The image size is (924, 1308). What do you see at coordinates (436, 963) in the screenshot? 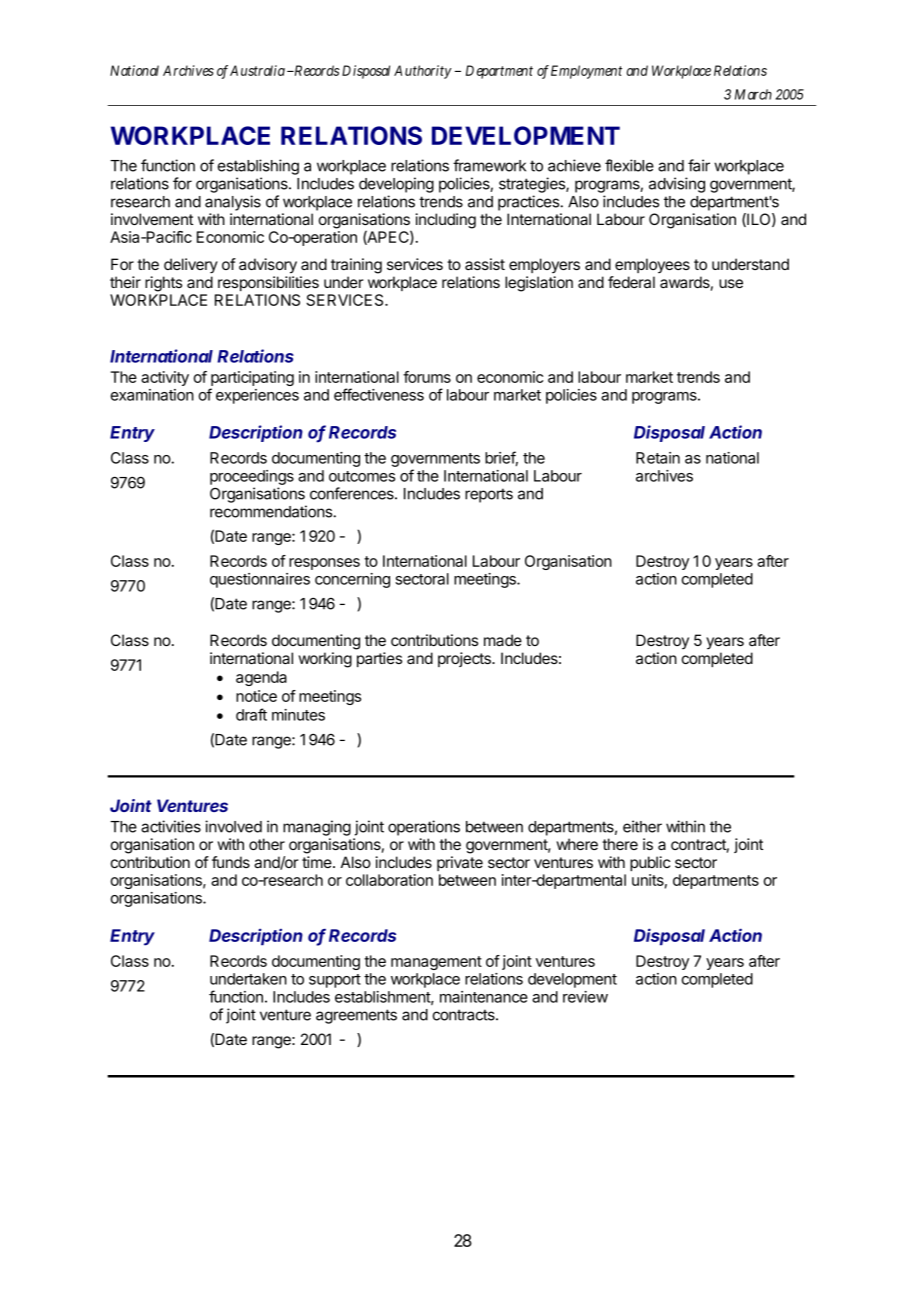
I see `management` at bounding box center [436, 963].
